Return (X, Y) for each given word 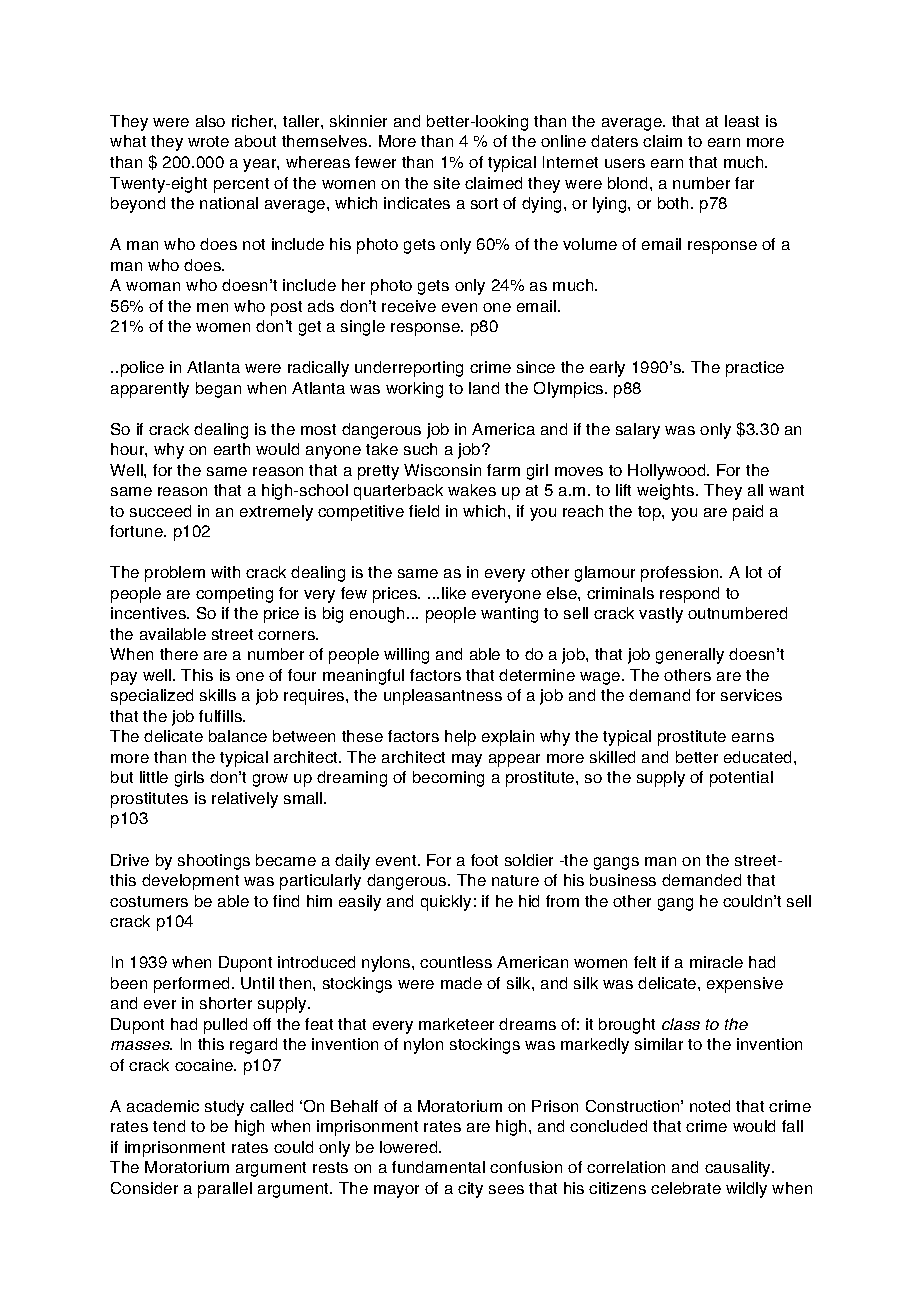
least (742, 121)
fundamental (438, 1167)
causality (739, 1169)
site (447, 183)
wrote (208, 141)
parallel (225, 1190)
